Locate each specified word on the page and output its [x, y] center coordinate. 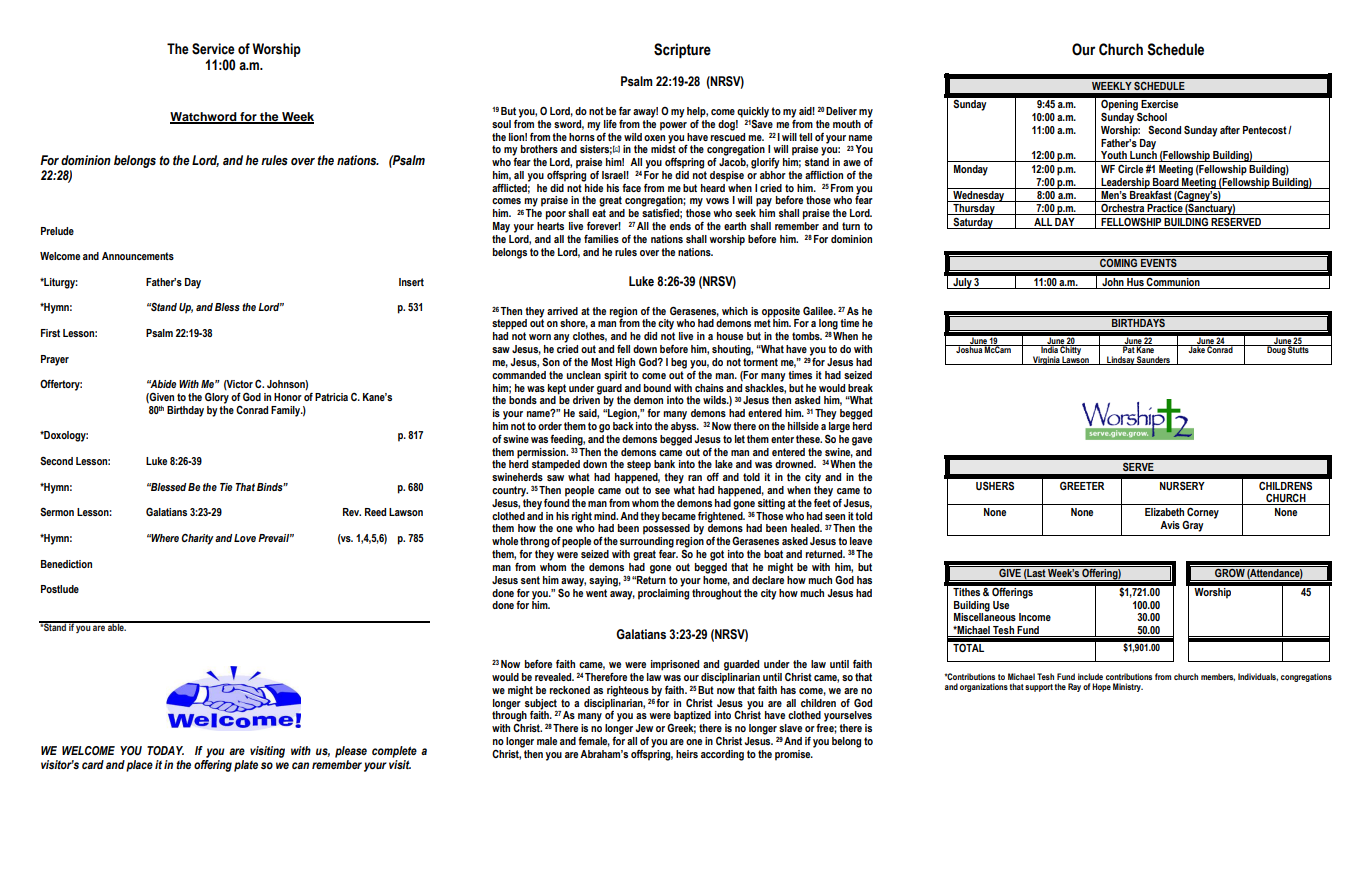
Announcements [138, 256]
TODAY [165, 750]
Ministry [1128, 687]
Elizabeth [1164, 512]
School [1151, 115]
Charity [197, 539]
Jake [1196, 349]
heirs [687, 754]
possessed [666, 528]
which [735, 311]
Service [213, 49]
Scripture [682, 51]
